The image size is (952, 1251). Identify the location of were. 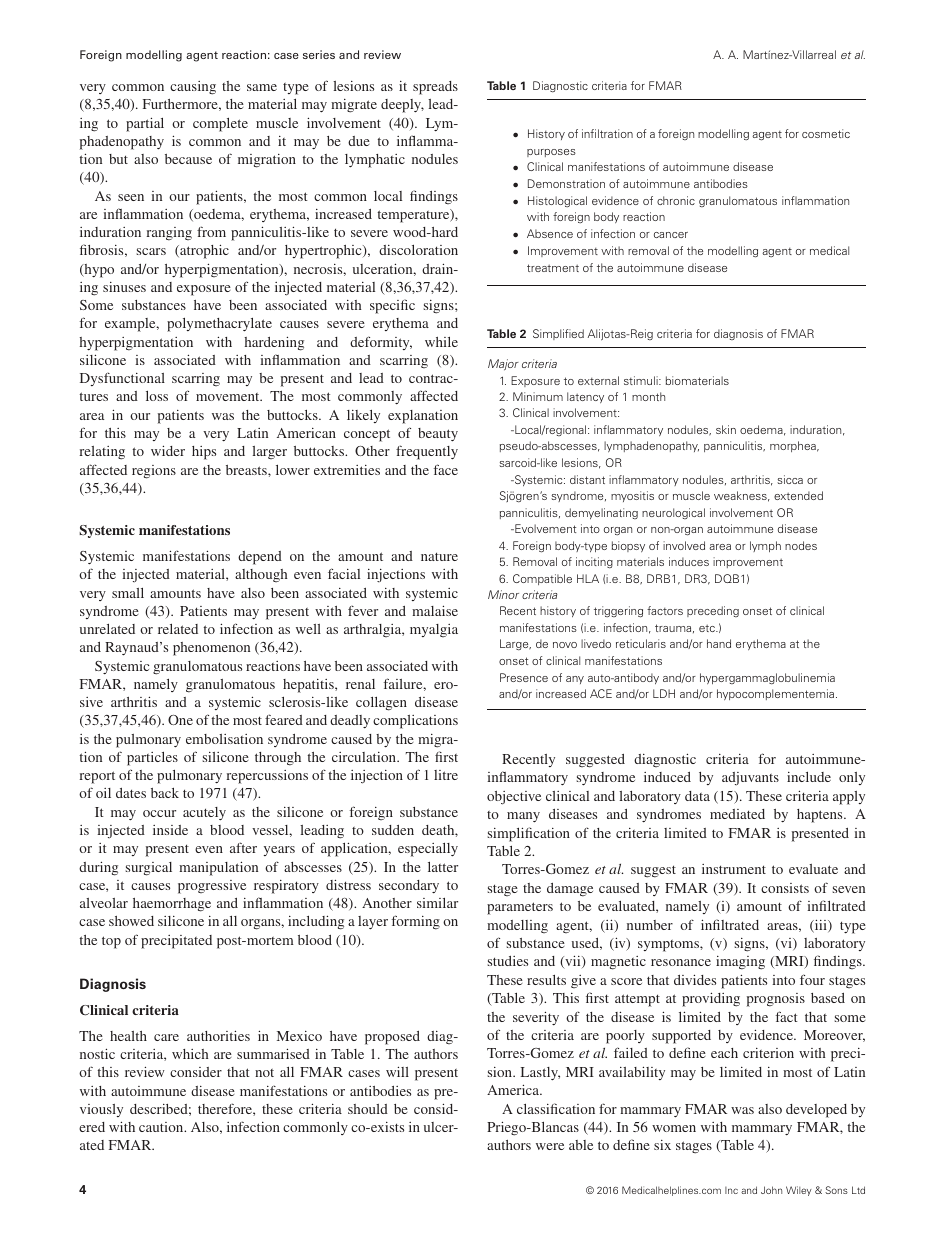
(550, 1146).
